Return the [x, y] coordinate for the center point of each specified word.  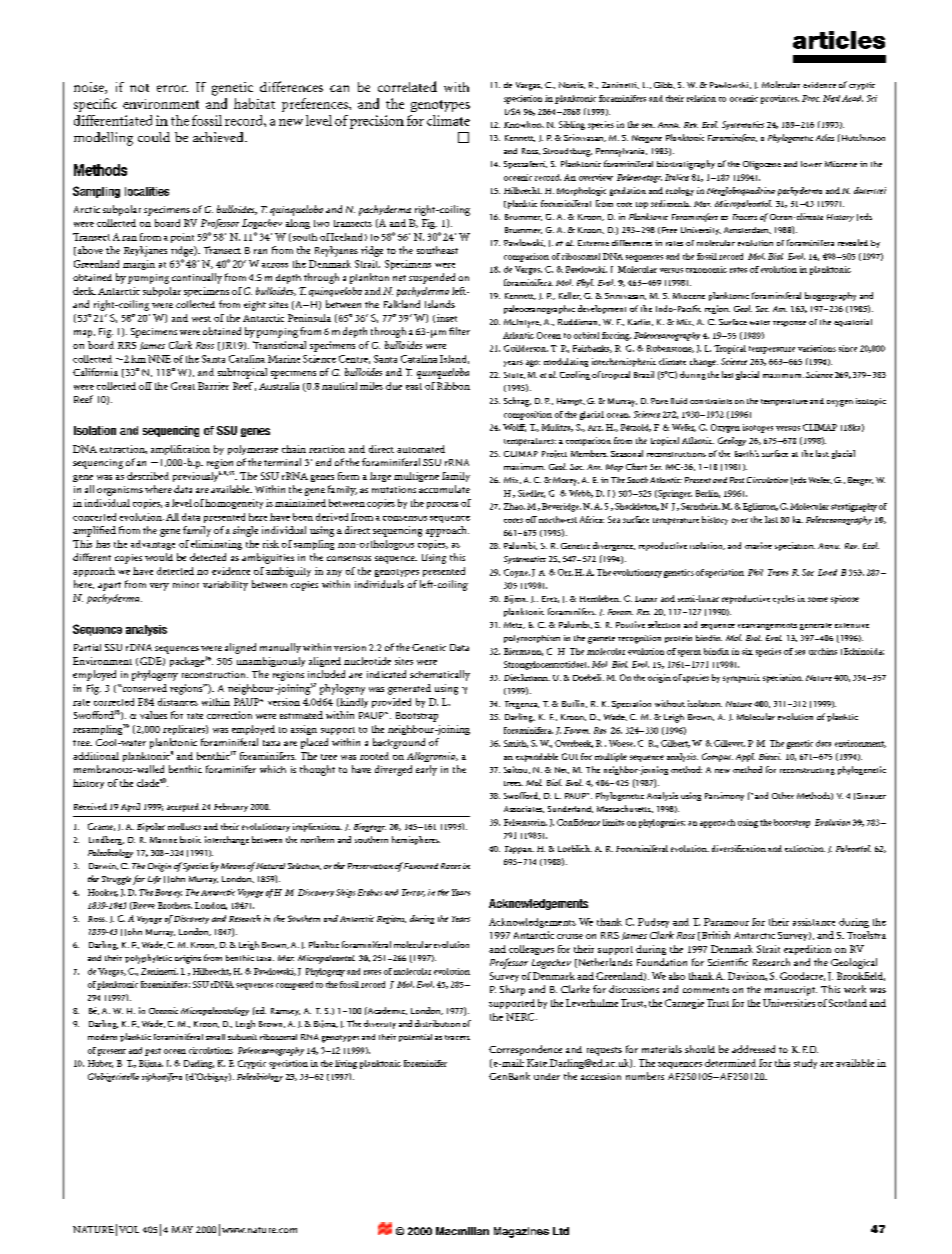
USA [512, 111]
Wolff [514, 428]
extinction [805, 848]
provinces [780, 99]
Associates [524, 809]
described [148, 476]
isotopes [758, 428]
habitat [254, 103]
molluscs [184, 826]
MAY [182, 1229]
